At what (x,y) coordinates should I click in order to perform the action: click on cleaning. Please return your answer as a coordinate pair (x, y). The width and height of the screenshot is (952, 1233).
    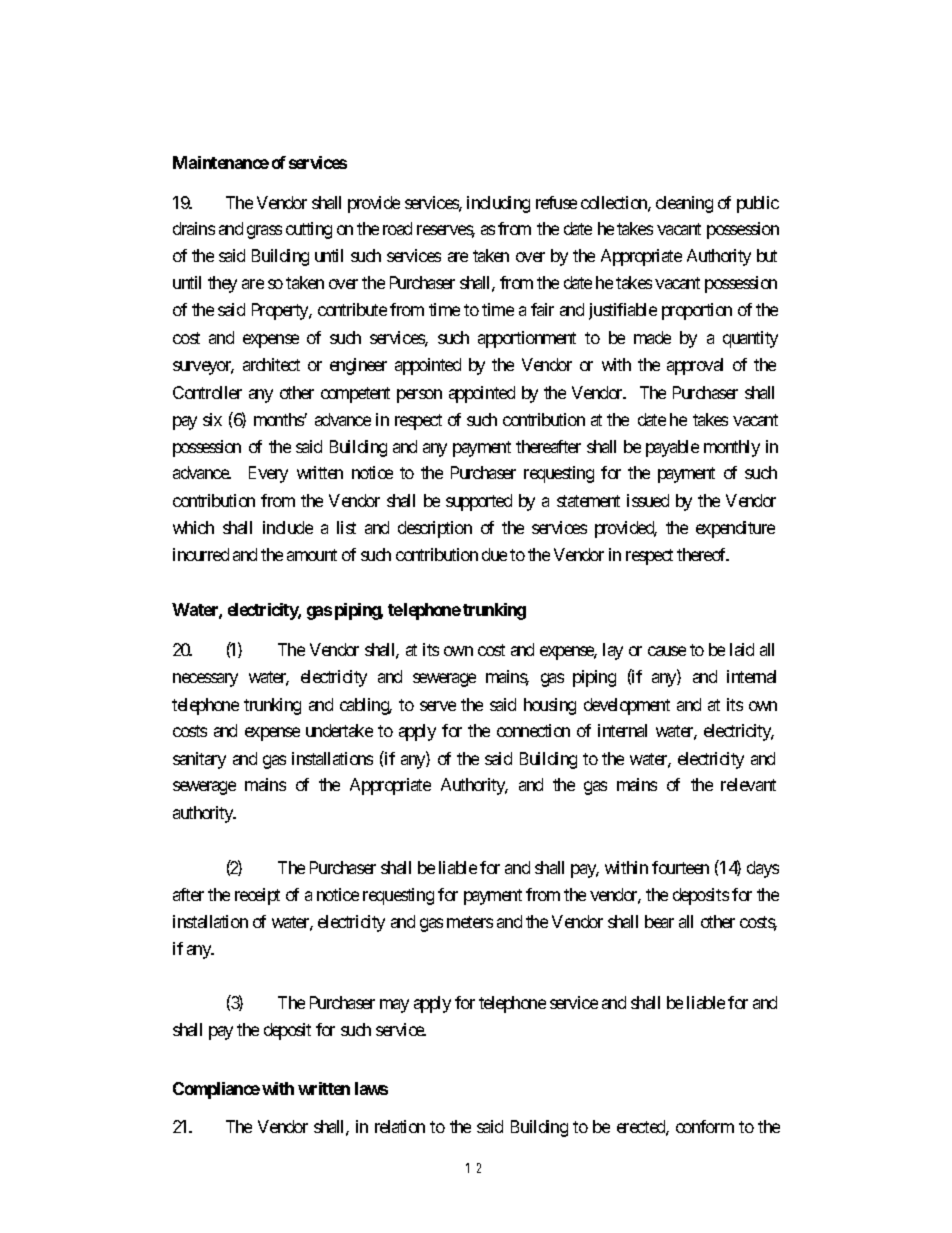
    Looking at the image, I should click on (684, 204).
